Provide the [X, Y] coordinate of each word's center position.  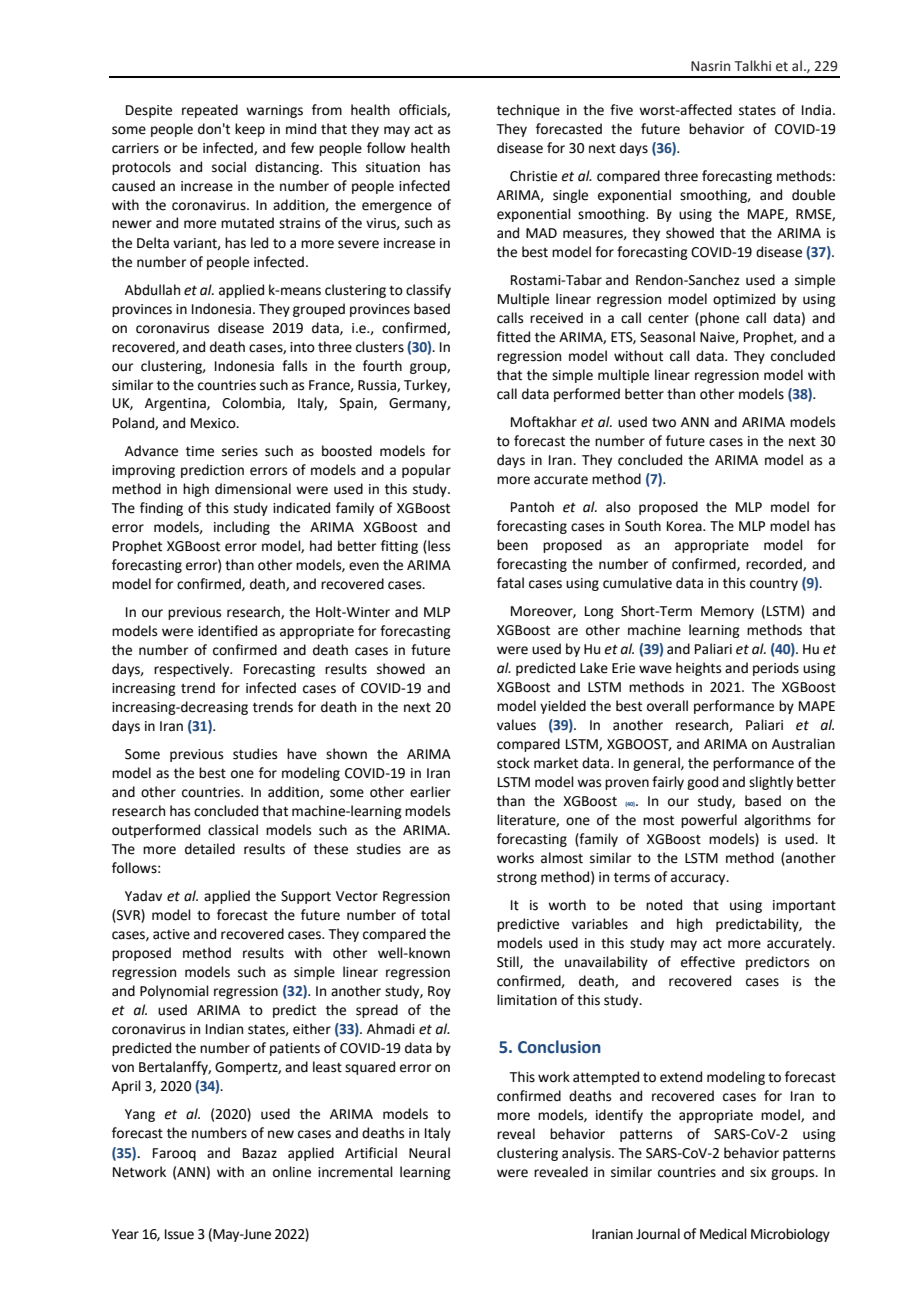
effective [708, 962]
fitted [513, 337]
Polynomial [174, 992]
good [702, 783]
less [438, 546]
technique [528, 111]
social [229, 167]
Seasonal [667, 337]
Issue [179, 1234]
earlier [430, 792]
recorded [775, 564]
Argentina [176, 404]
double [813, 195]
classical [233, 830]
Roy [439, 992]
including [242, 528]
